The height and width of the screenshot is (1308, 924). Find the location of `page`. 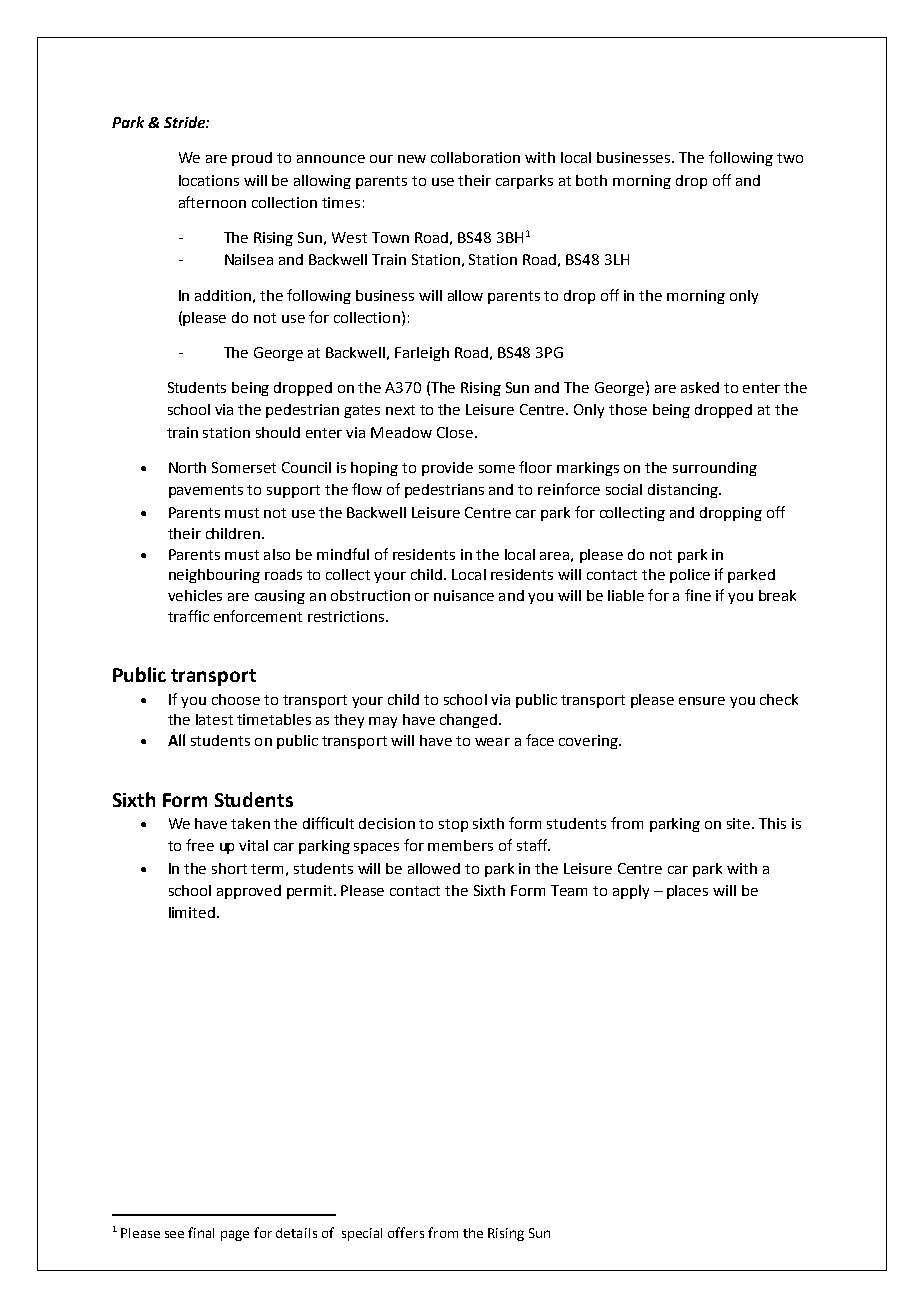

page is located at coordinates (235, 1235).
